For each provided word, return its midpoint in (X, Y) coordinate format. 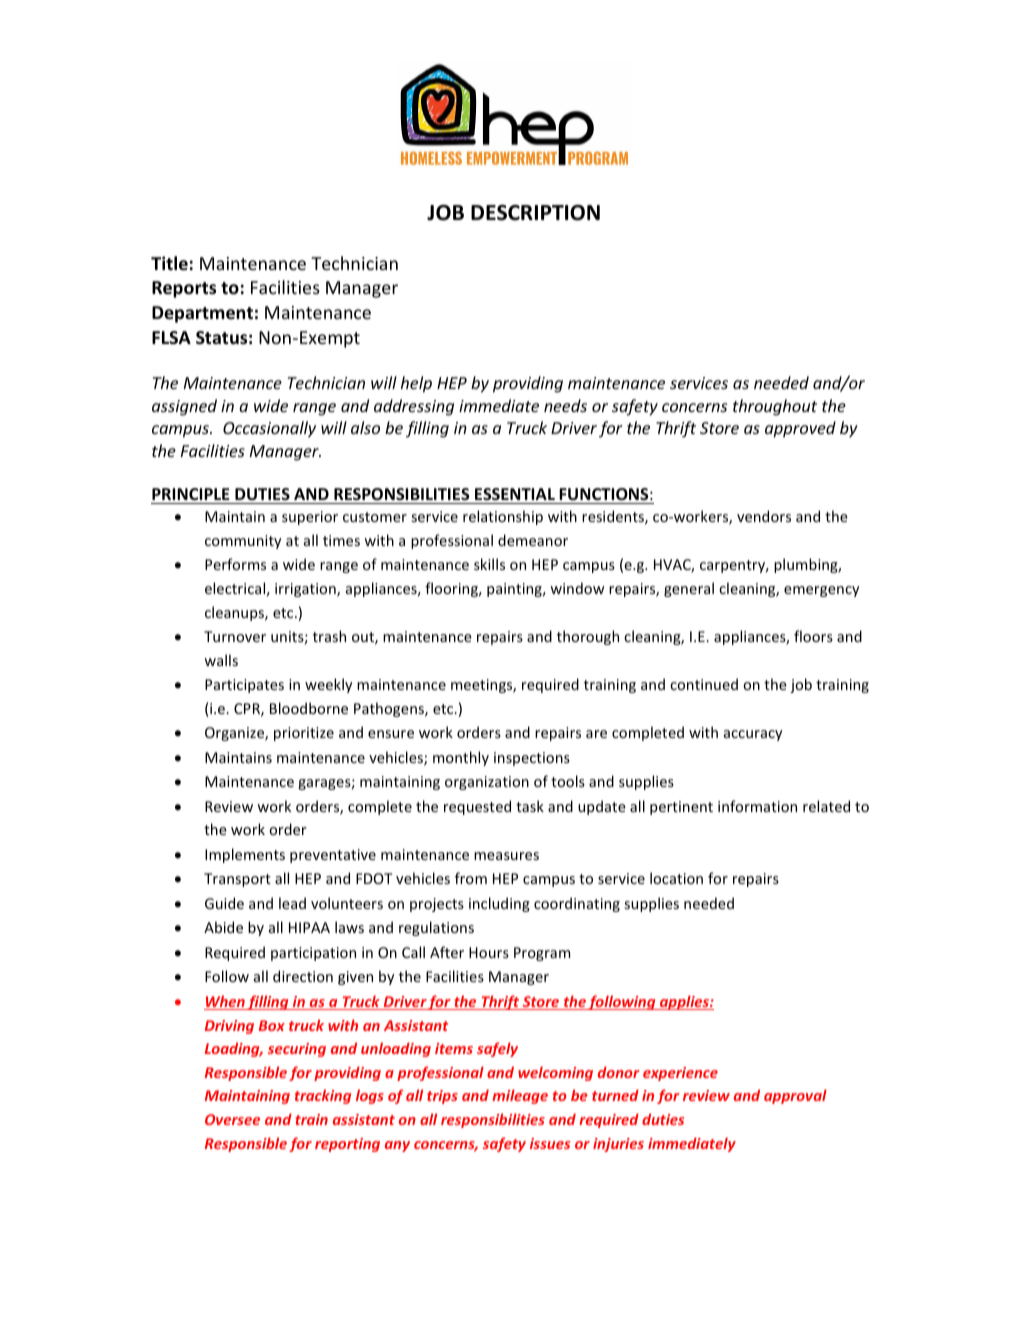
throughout (775, 407)
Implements (245, 855)
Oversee (232, 1119)
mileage (520, 1096)
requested (477, 807)
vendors (764, 516)
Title (169, 263)
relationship (503, 517)
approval (795, 1096)
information (757, 806)
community (243, 542)
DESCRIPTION (535, 213)
